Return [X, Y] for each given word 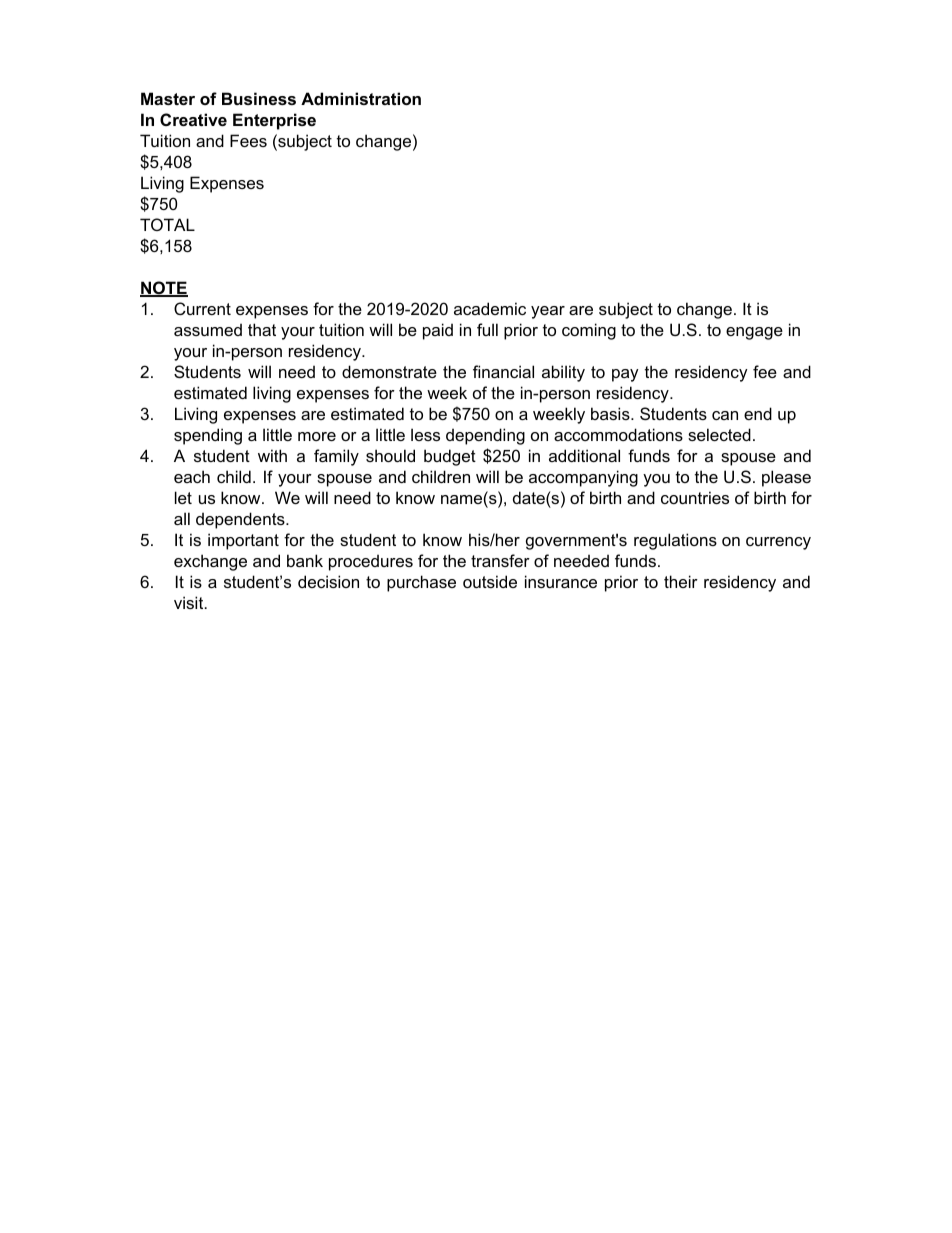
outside [490, 581]
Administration [361, 98]
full [487, 329]
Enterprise [274, 121]
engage [754, 333]
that [262, 329]
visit [190, 602]
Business [259, 98]
